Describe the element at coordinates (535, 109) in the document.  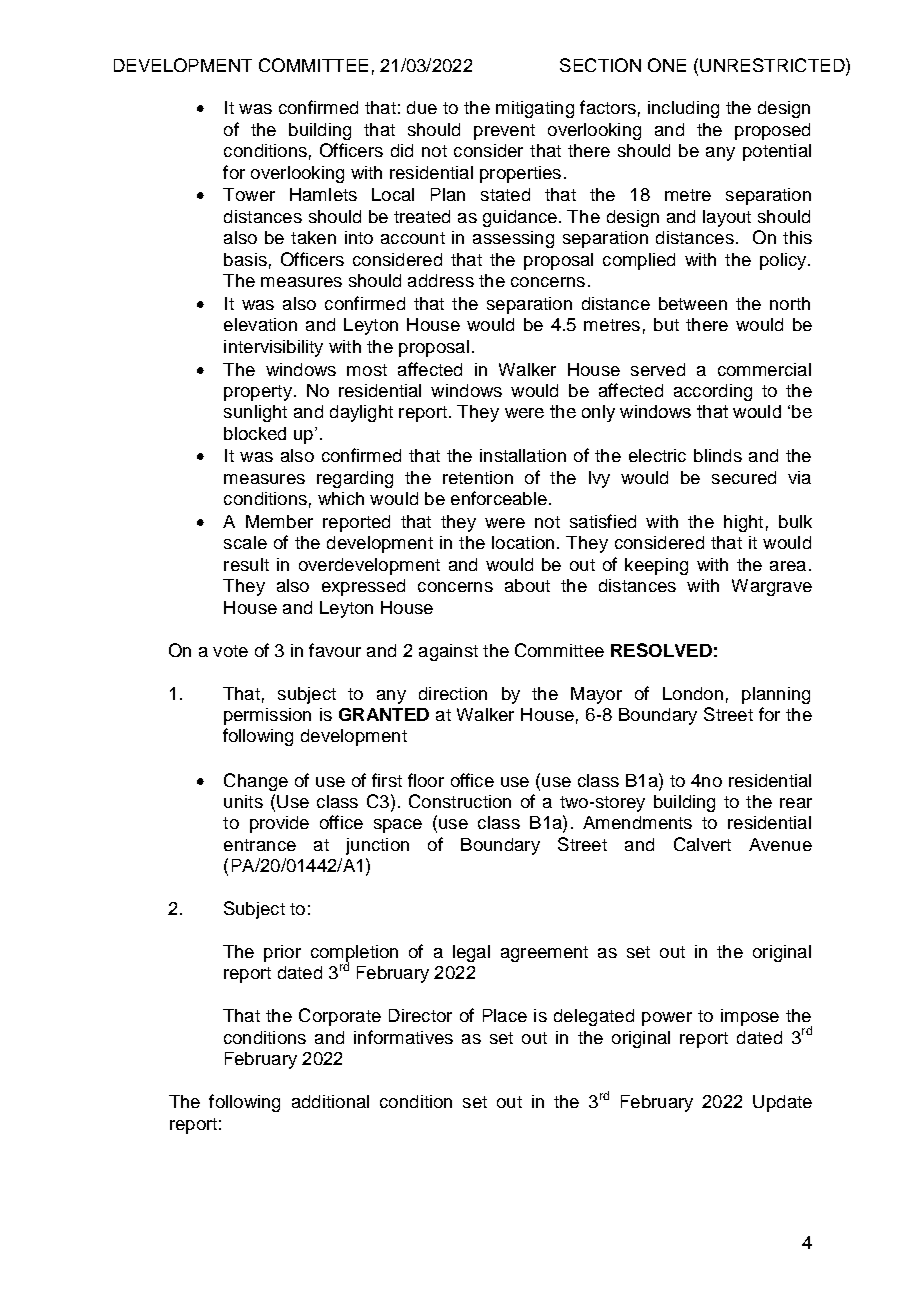
I see `mitigating` at that location.
